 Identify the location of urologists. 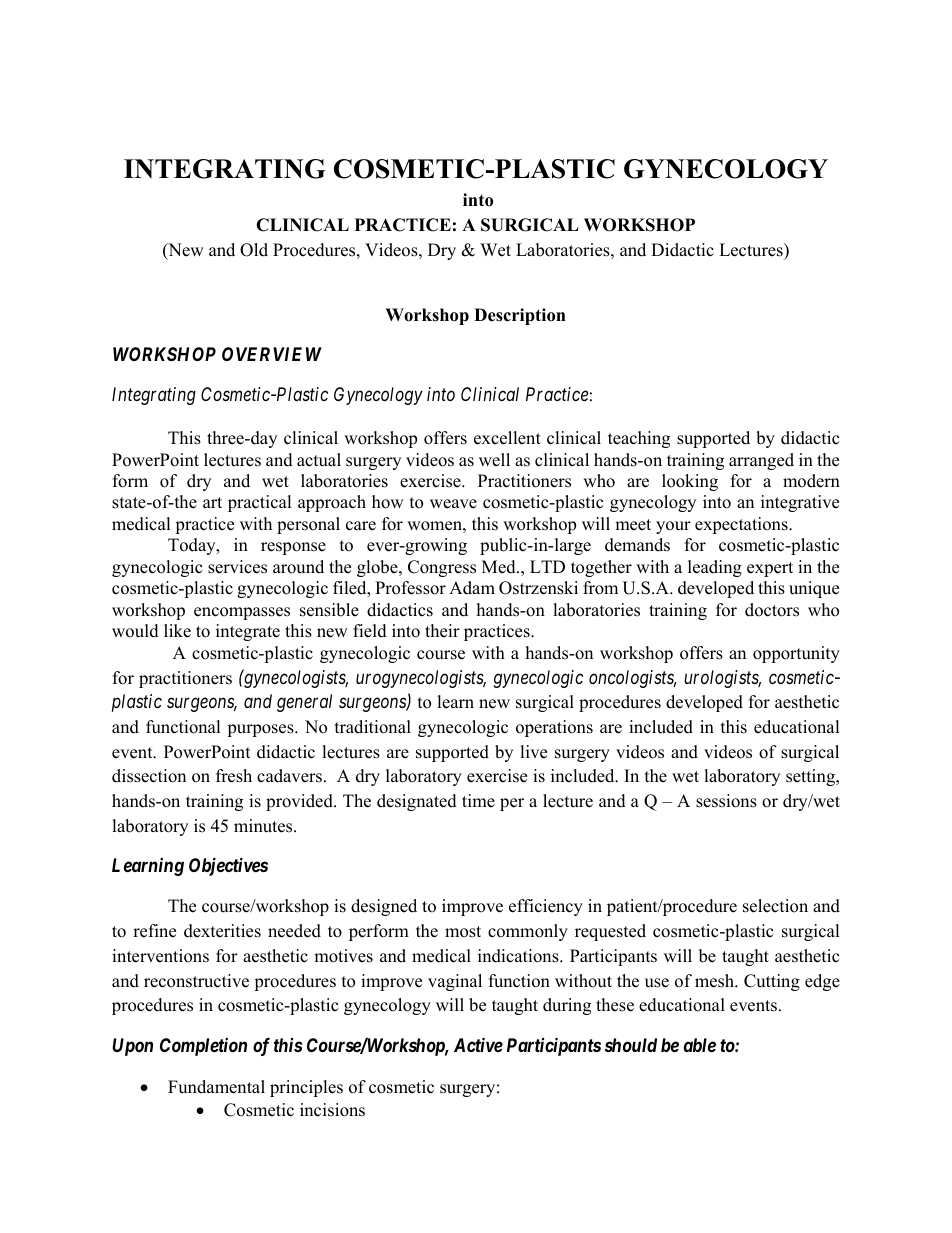
(722, 679).
